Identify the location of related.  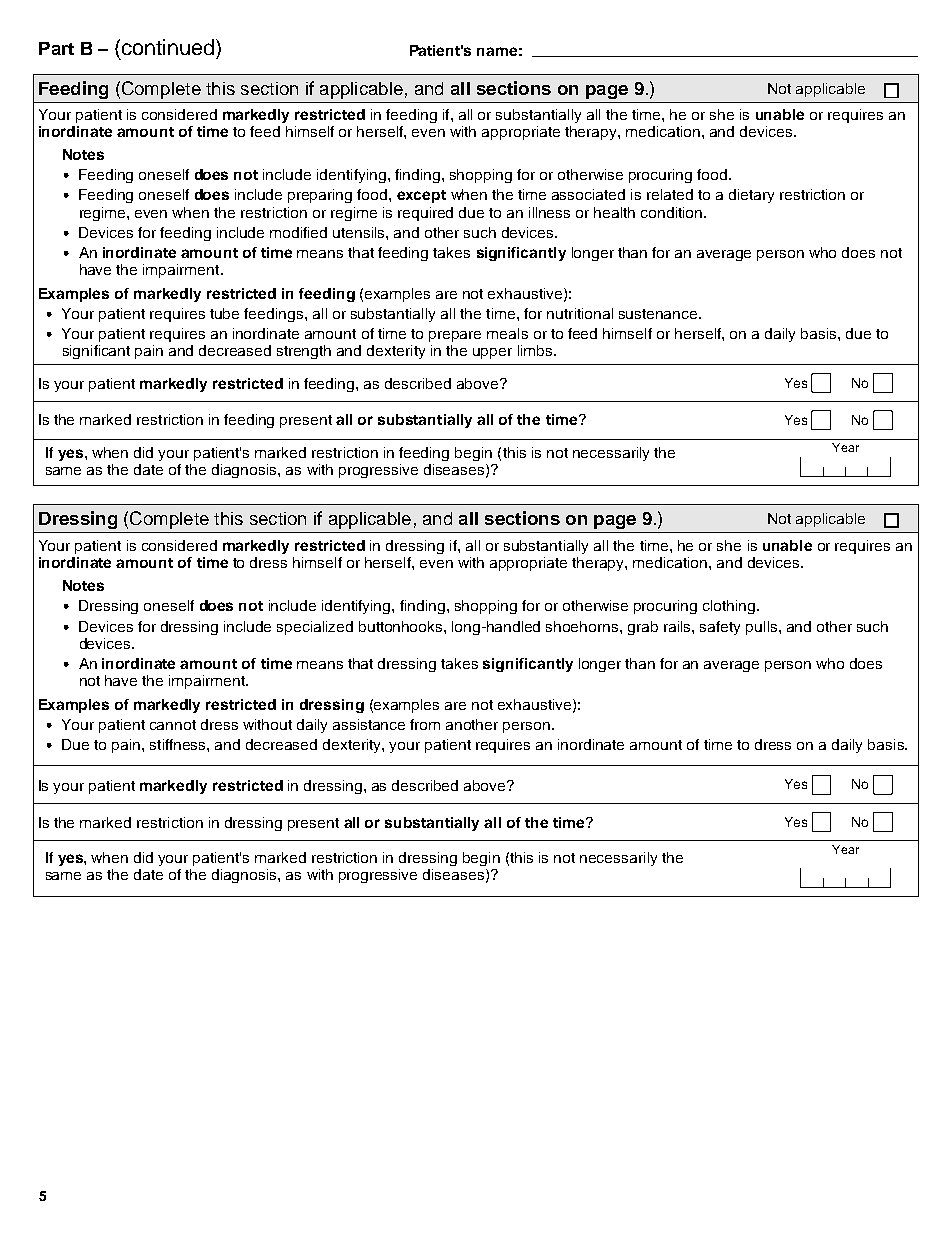
(670, 194).
